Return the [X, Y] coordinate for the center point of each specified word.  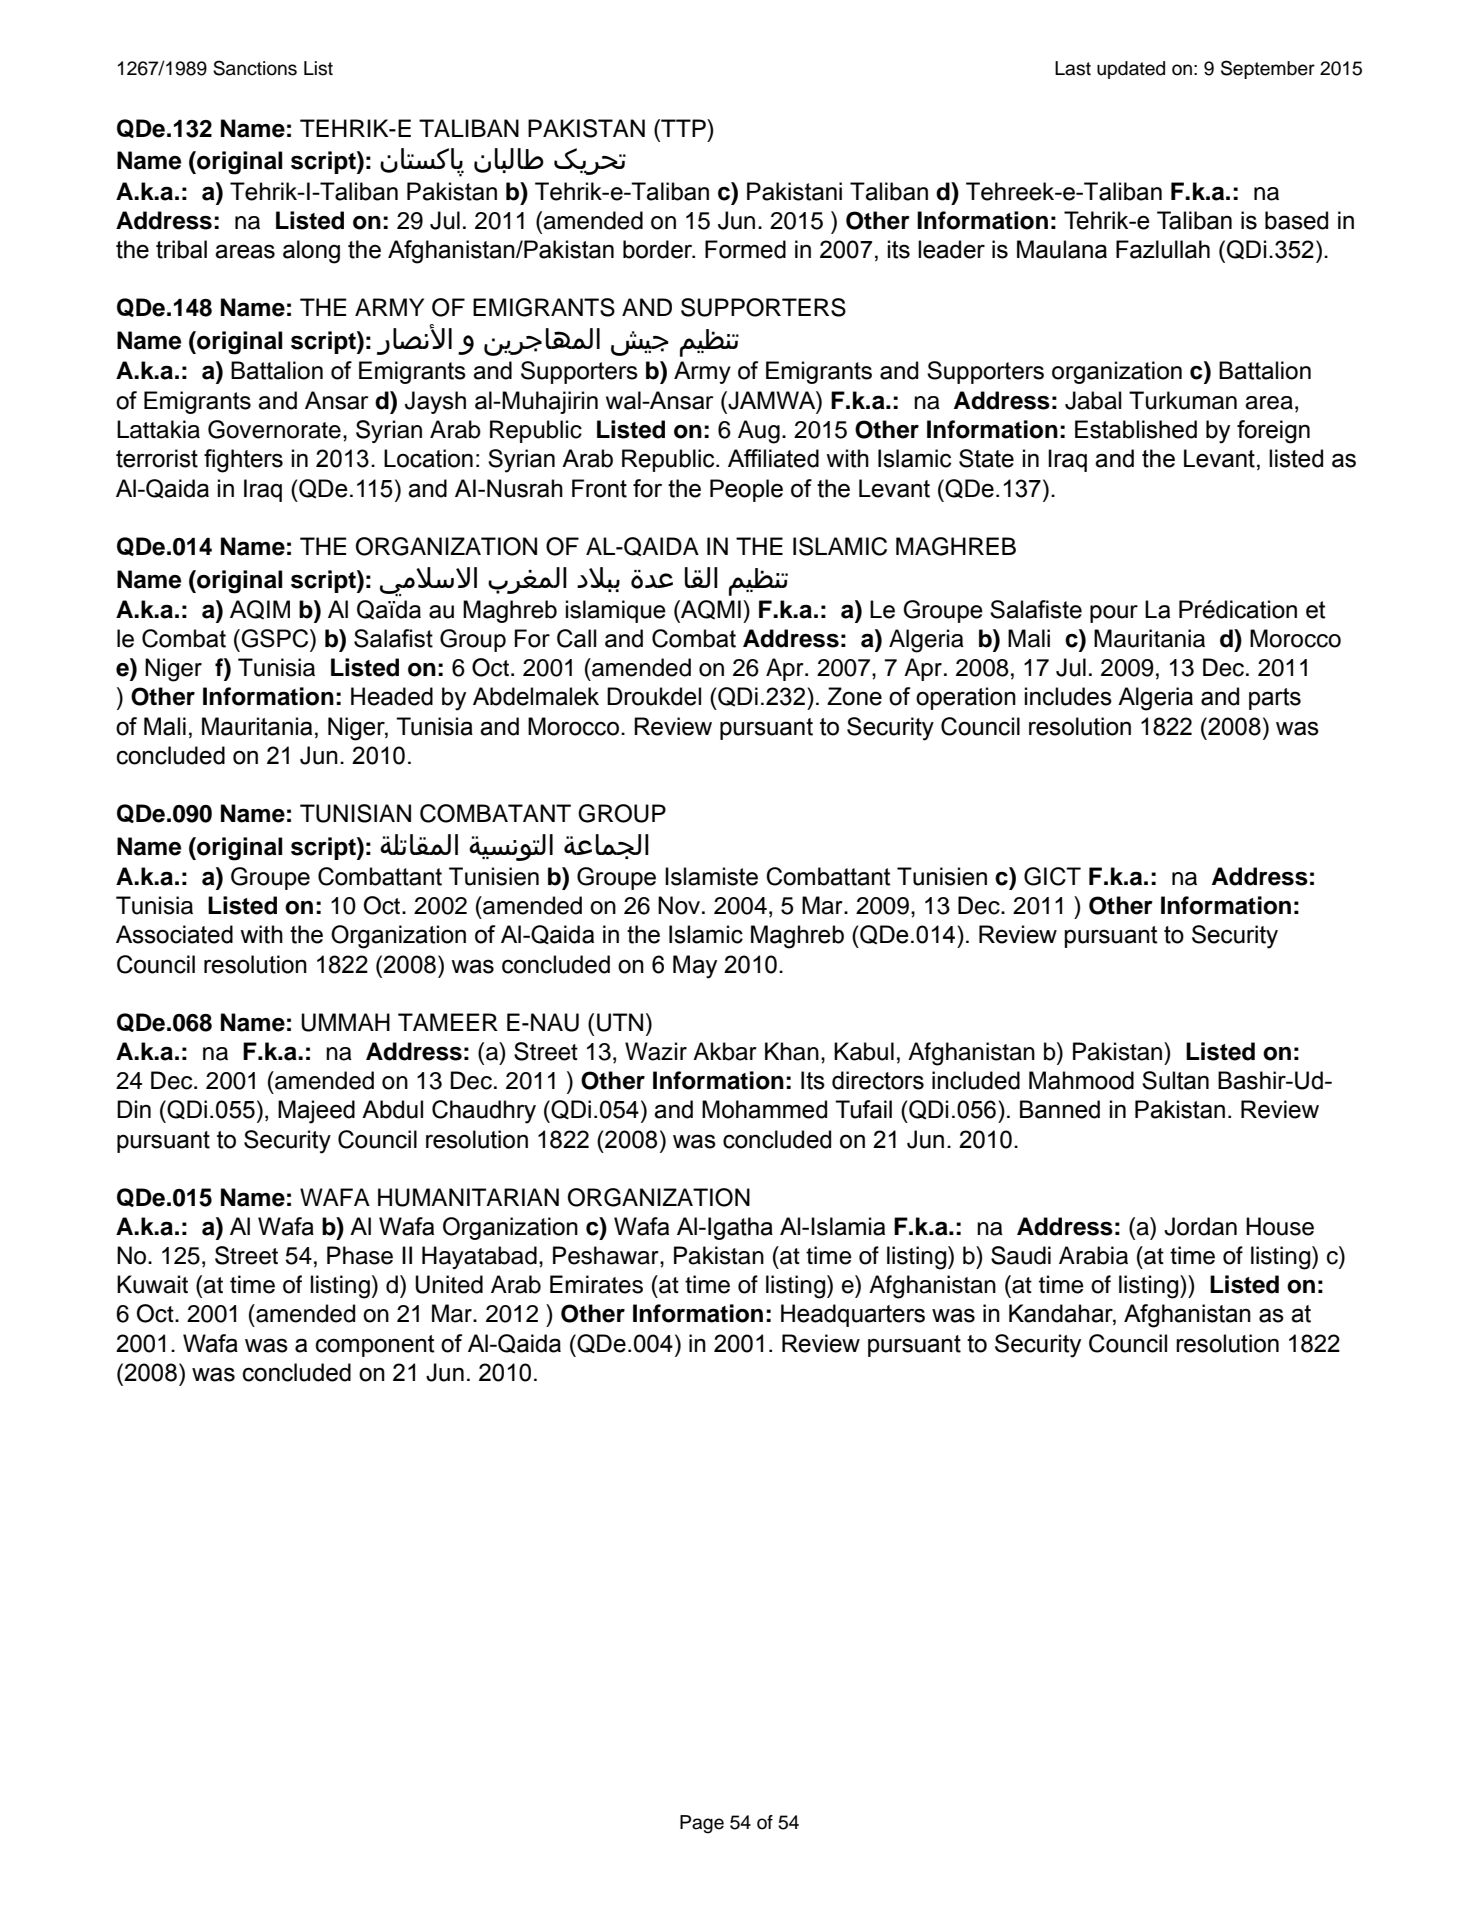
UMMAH [345, 1022]
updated [1131, 70]
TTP [683, 128]
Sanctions [255, 68]
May [695, 967]
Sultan [1175, 1080]
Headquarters [853, 1315]
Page [702, 1824]
